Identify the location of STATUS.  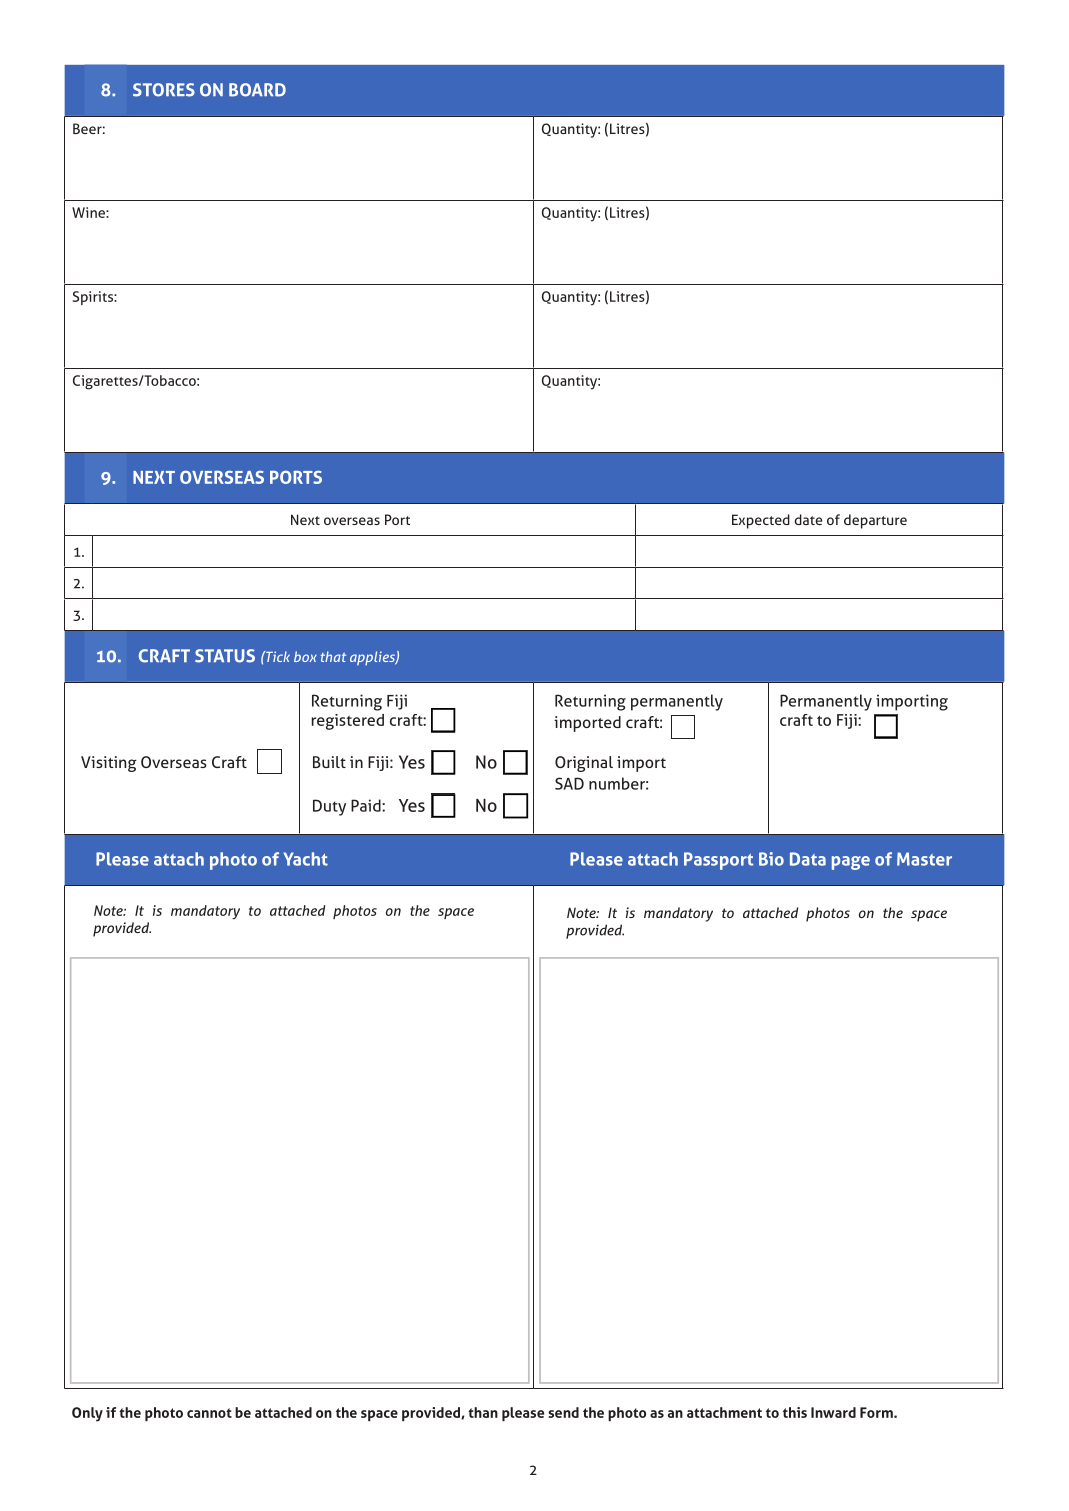
(225, 656).
